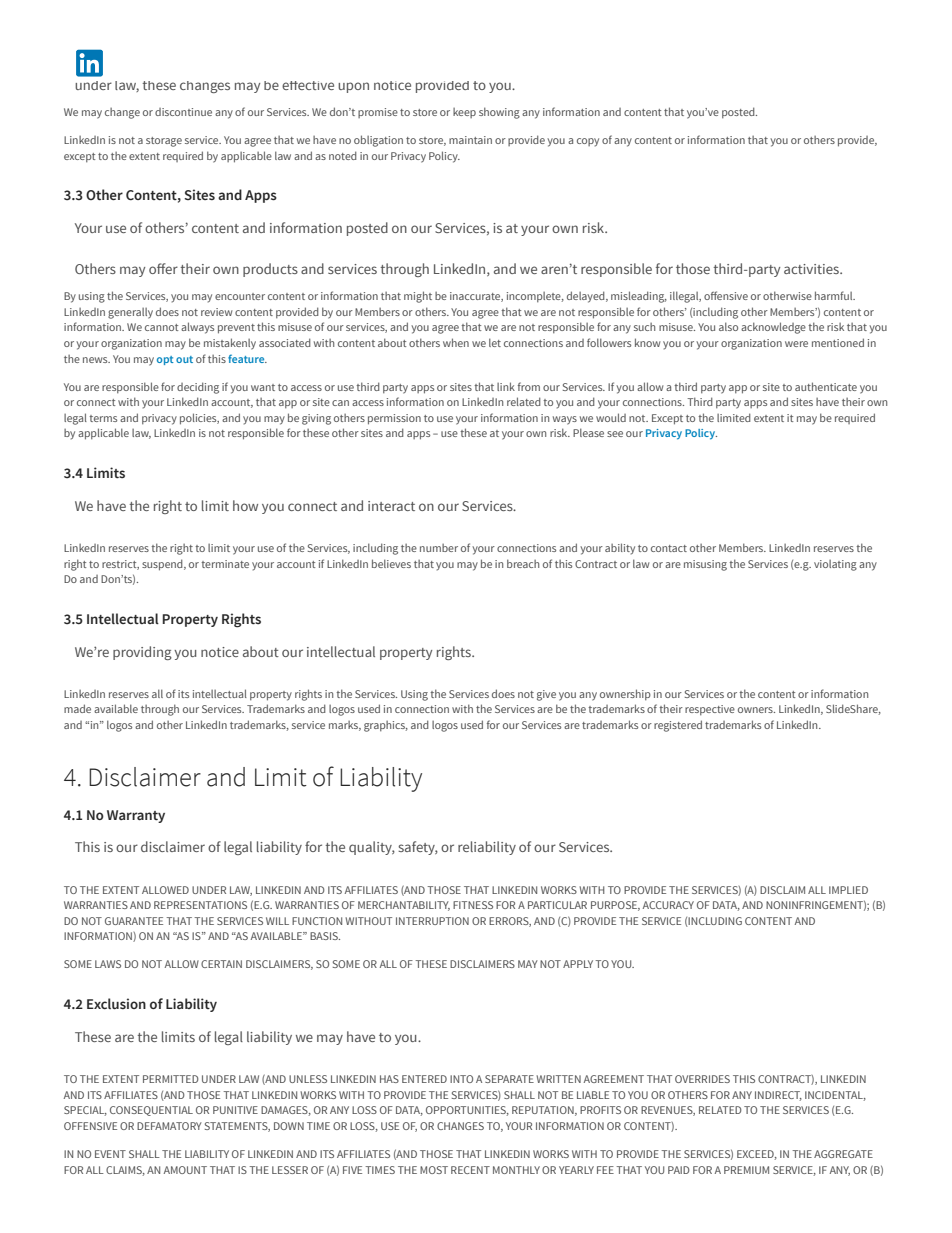 This image has height=1233, width=952. Describe the element at coordinates (470, 1170) in the image. I see `RECENT` at that location.
